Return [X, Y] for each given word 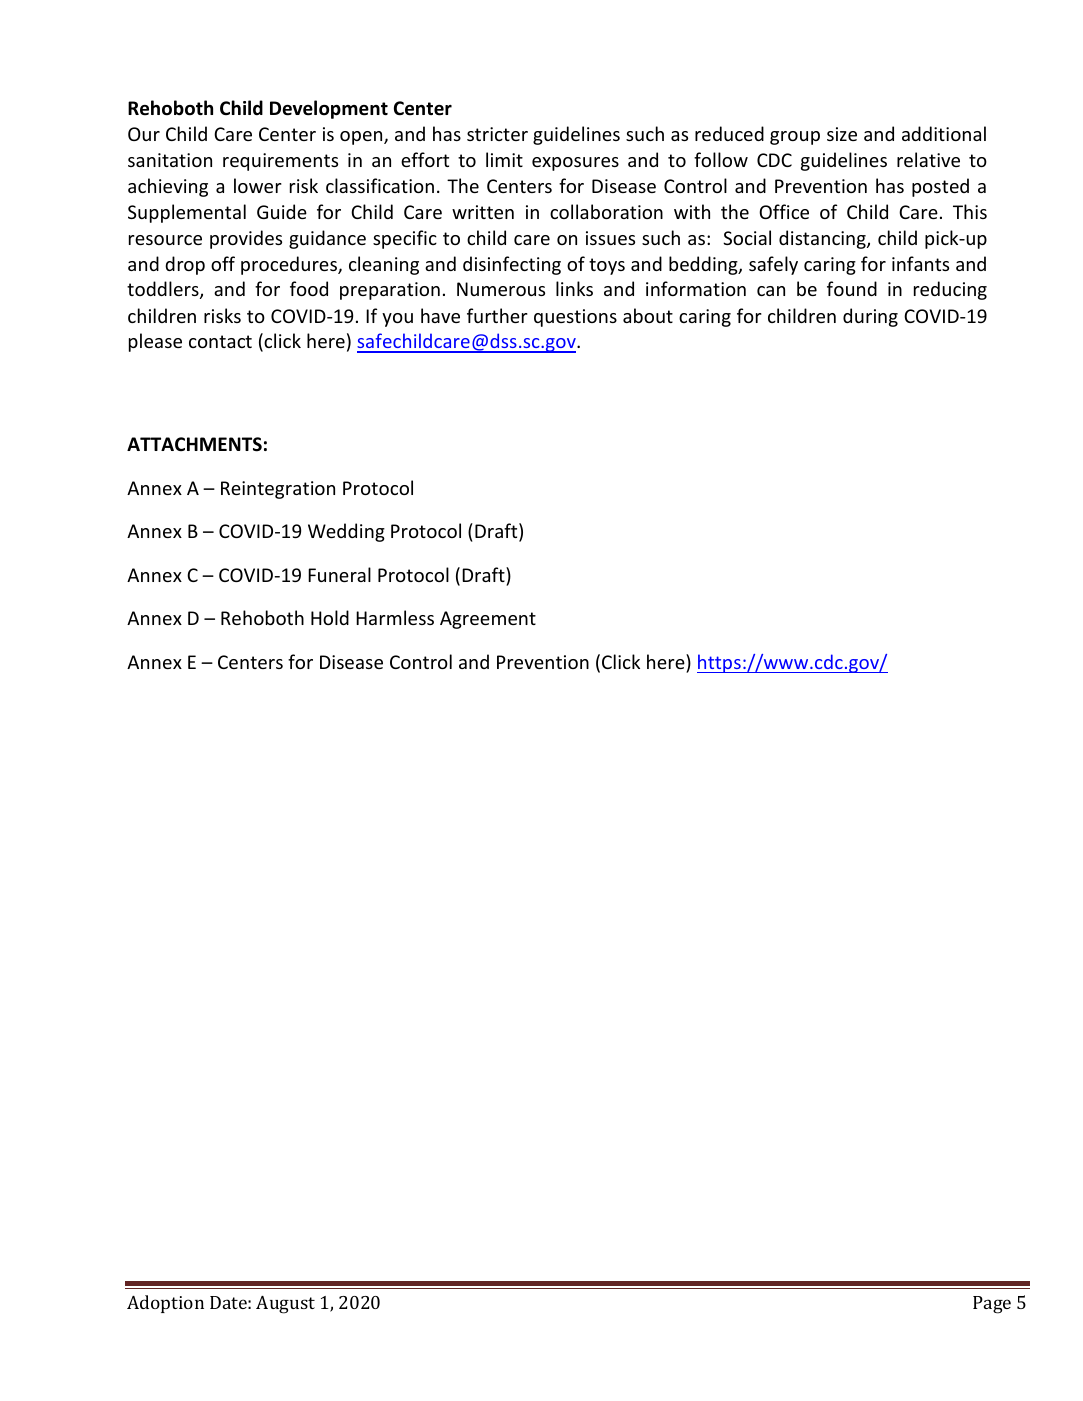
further [497, 315]
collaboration [606, 211]
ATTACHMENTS [194, 444]
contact [220, 341]
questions [575, 318]
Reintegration [278, 490]
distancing [823, 239]
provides [246, 239]
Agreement [488, 620]
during [870, 317]
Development [329, 109]
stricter [497, 134]
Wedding [346, 532]
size [842, 134]
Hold [330, 617]
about [648, 315]
